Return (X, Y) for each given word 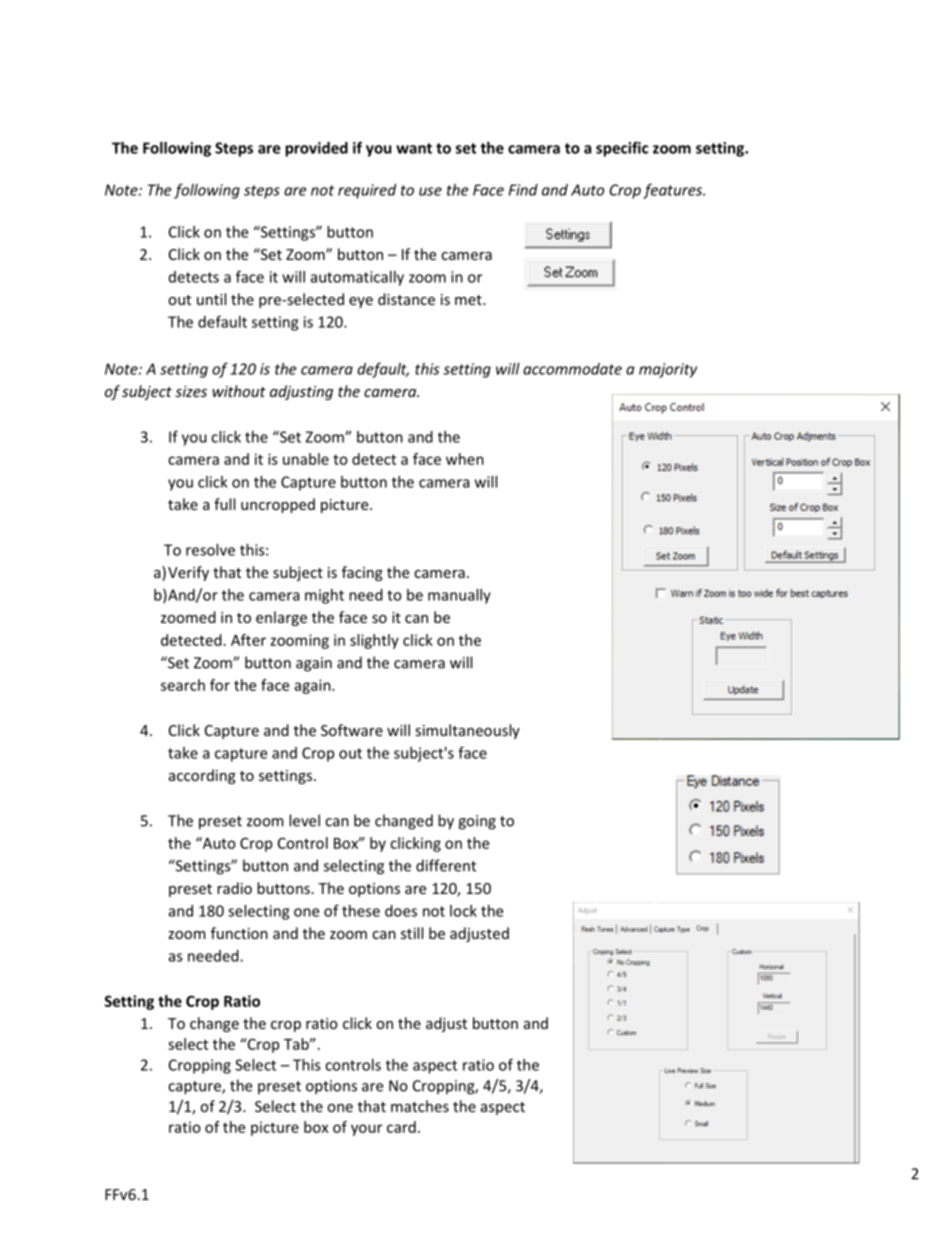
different (446, 865)
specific (622, 149)
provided (316, 149)
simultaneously (467, 731)
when (465, 459)
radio (234, 888)
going (477, 822)
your (366, 1130)
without (239, 391)
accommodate (572, 369)
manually (459, 596)
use (430, 191)
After (248, 640)
